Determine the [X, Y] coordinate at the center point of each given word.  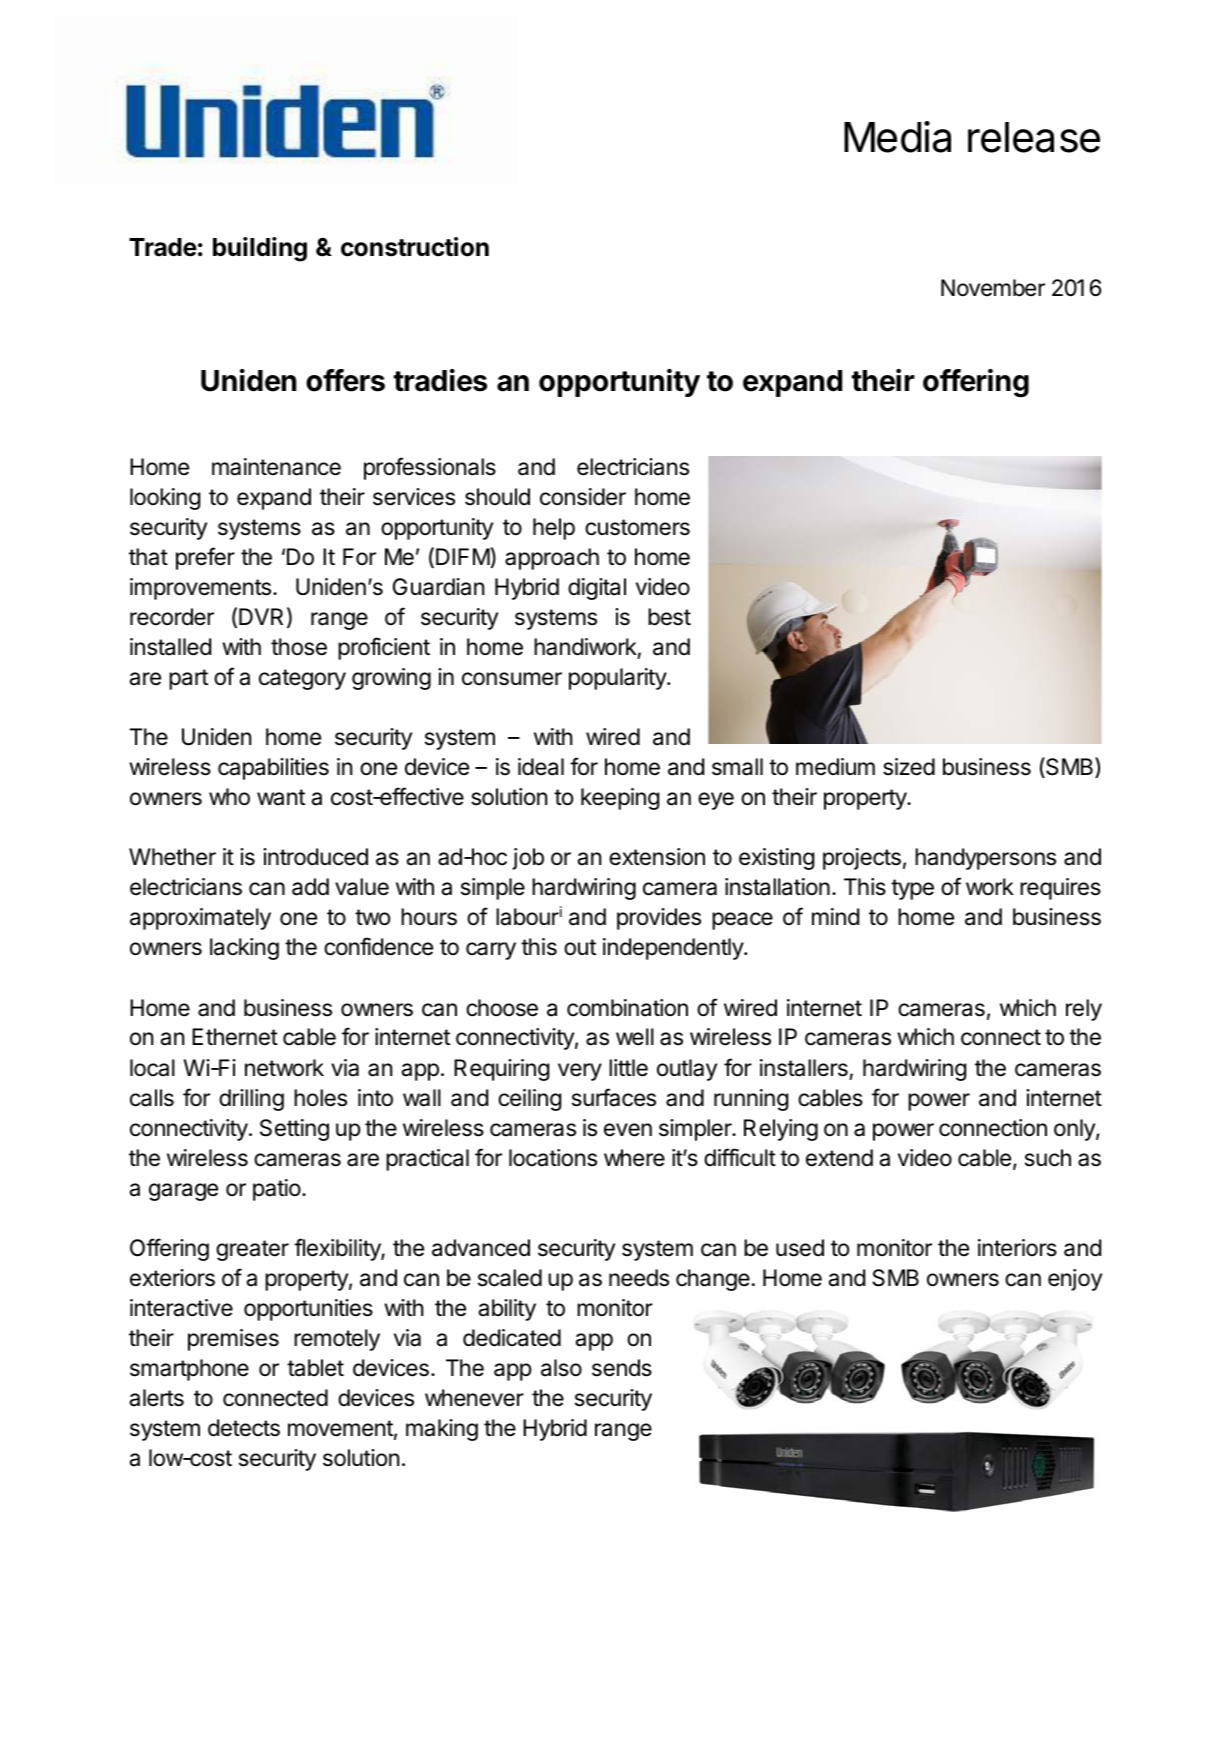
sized [909, 767]
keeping [620, 799]
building [260, 249]
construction [415, 247]
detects [244, 1428]
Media [897, 137]
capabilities [273, 769]
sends [622, 1368]
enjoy [1075, 1280]
